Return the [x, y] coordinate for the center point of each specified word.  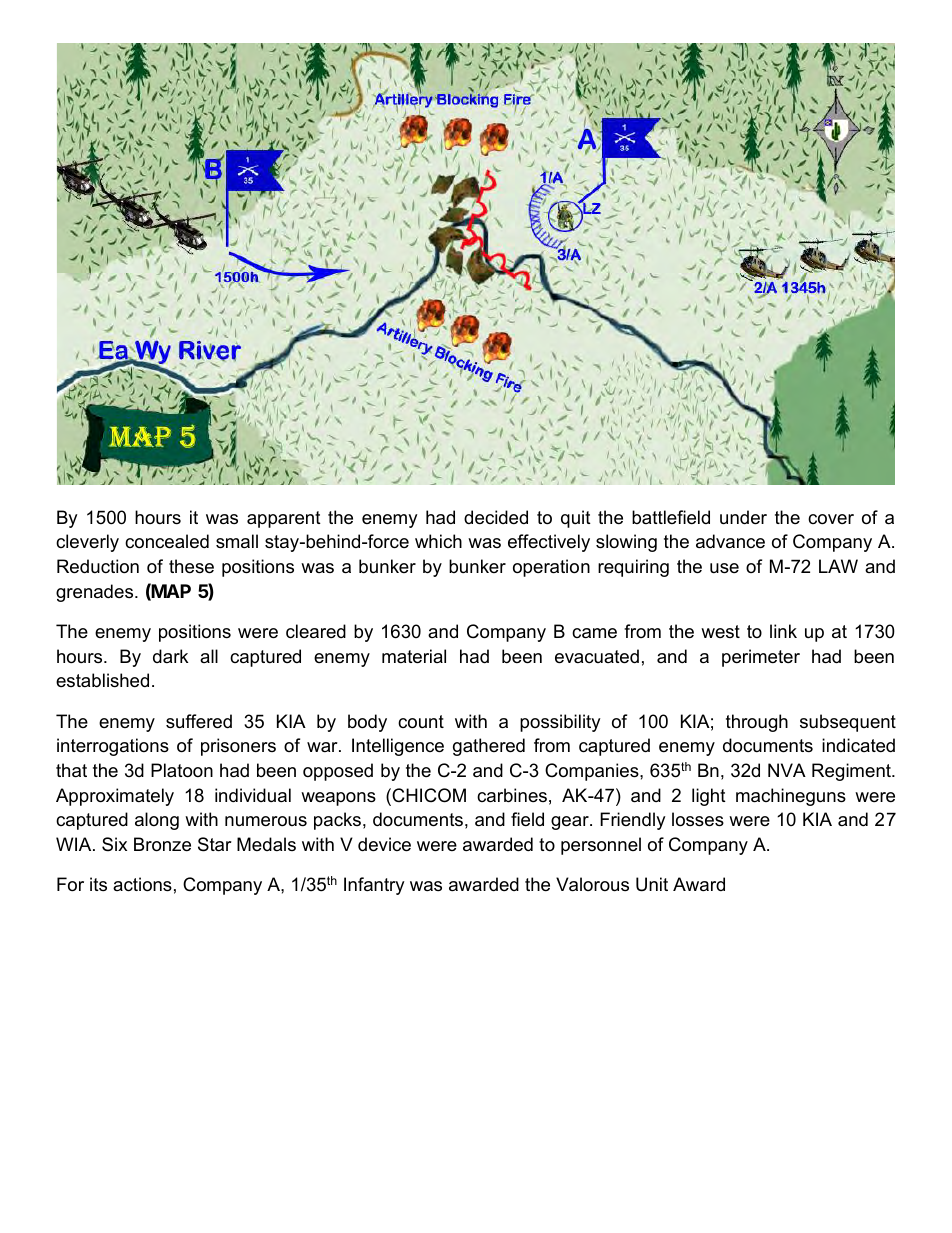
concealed [167, 541]
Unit [652, 884]
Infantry [374, 886]
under [743, 517]
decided [496, 517]
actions [142, 884]
